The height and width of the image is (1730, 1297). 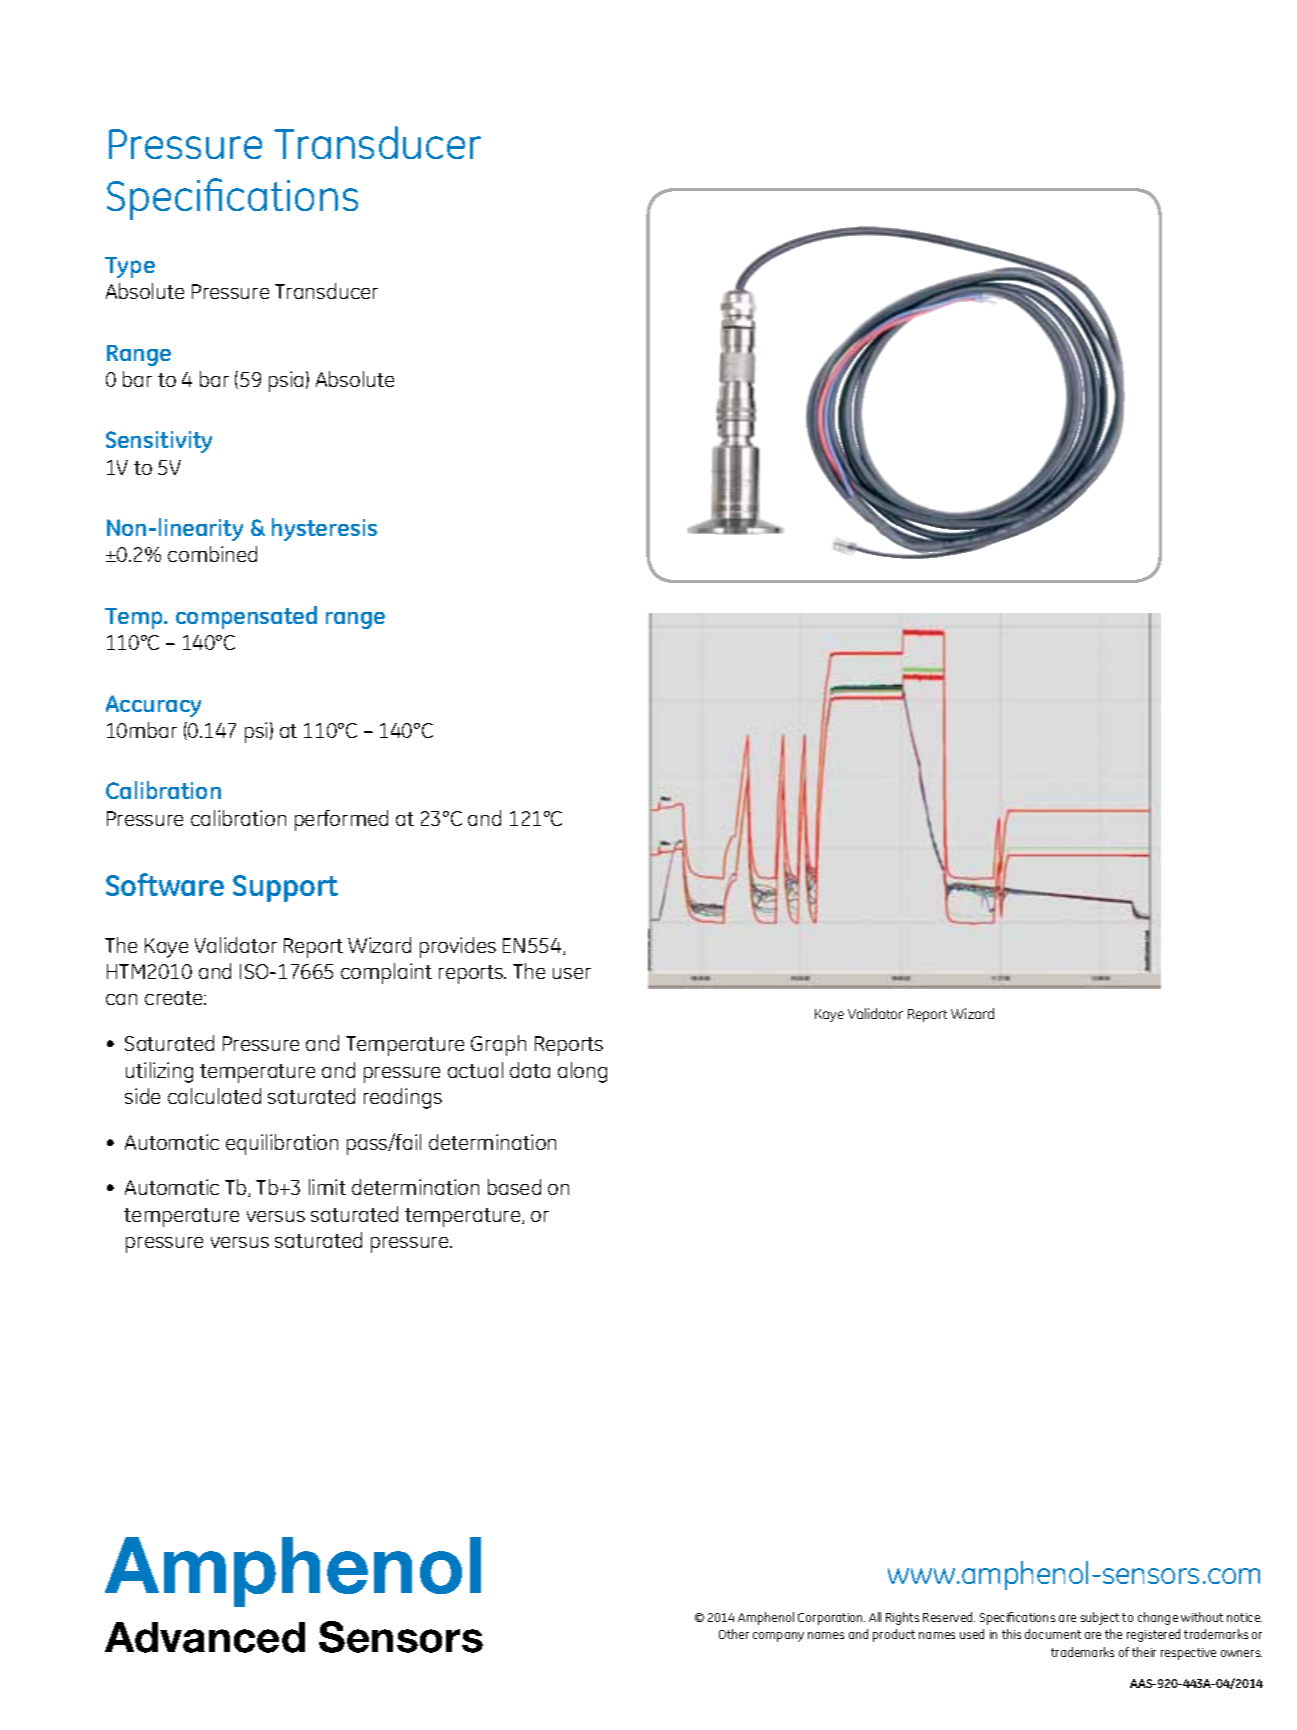 I want to click on user, so click(x=572, y=973).
